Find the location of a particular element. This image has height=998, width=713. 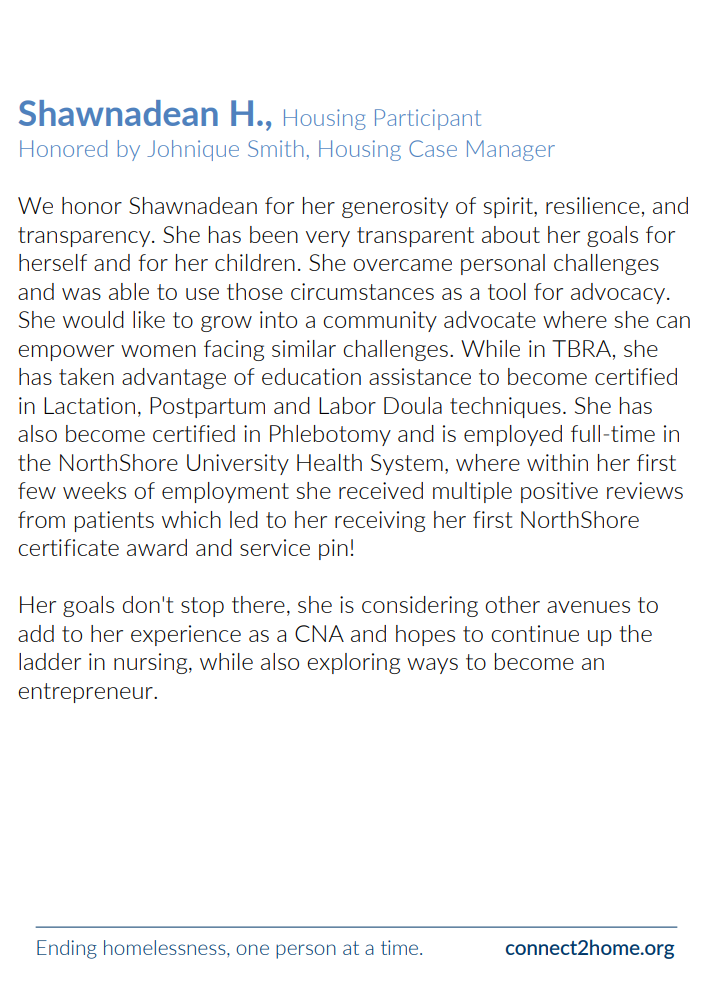

exploring is located at coordinates (353, 663).
